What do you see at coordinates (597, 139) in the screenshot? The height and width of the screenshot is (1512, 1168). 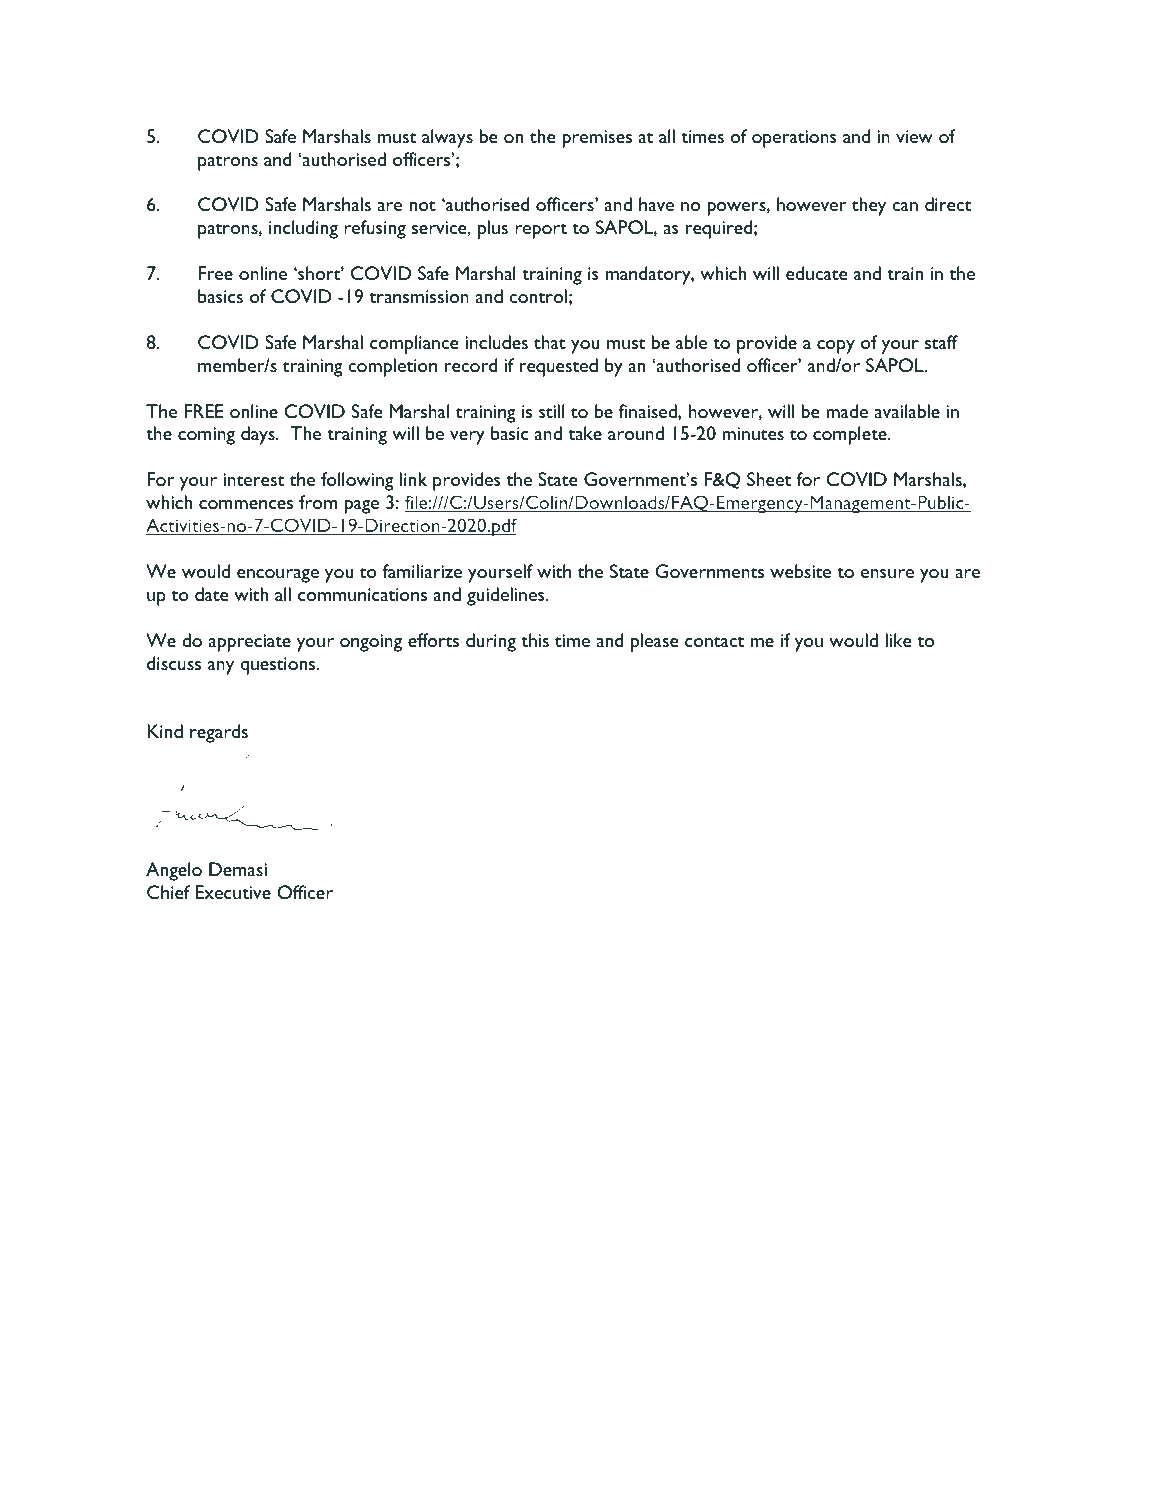 I see `premises` at bounding box center [597, 139].
